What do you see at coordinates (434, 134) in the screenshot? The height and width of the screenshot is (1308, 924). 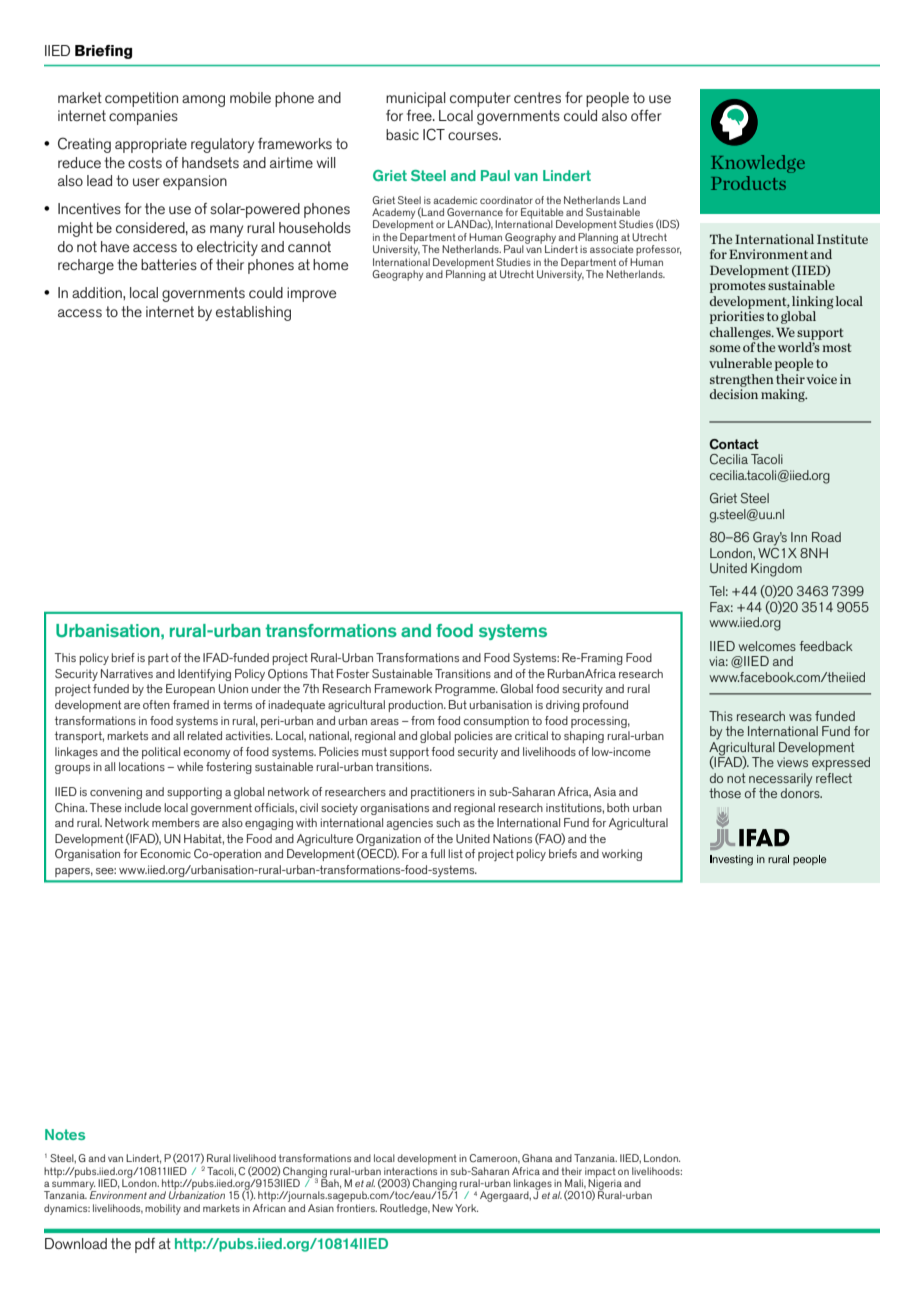 I see `ICT` at bounding box center [434, 134].
